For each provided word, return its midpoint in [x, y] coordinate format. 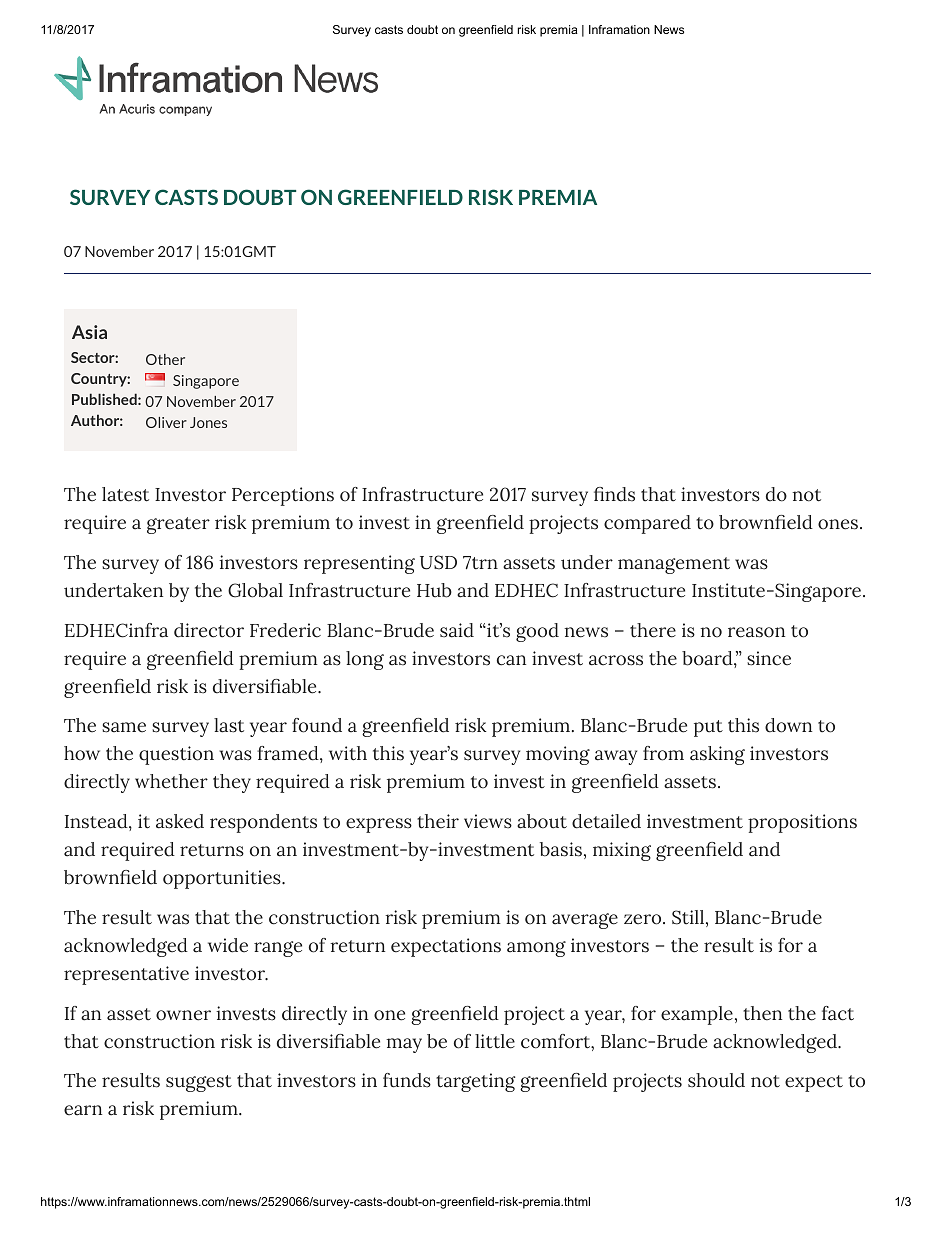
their [438, 821]
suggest [199, 1083]
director [209, 630]
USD [438, 562]
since [769, 658]
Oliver [166, 422]
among [536, 949]
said [457, 630]
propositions [802, 823]
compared [647, 524]
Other [165, 359]
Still [688, 917]
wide [228, 945]
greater [178, 525]
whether [171, 781]
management [674, 565]
